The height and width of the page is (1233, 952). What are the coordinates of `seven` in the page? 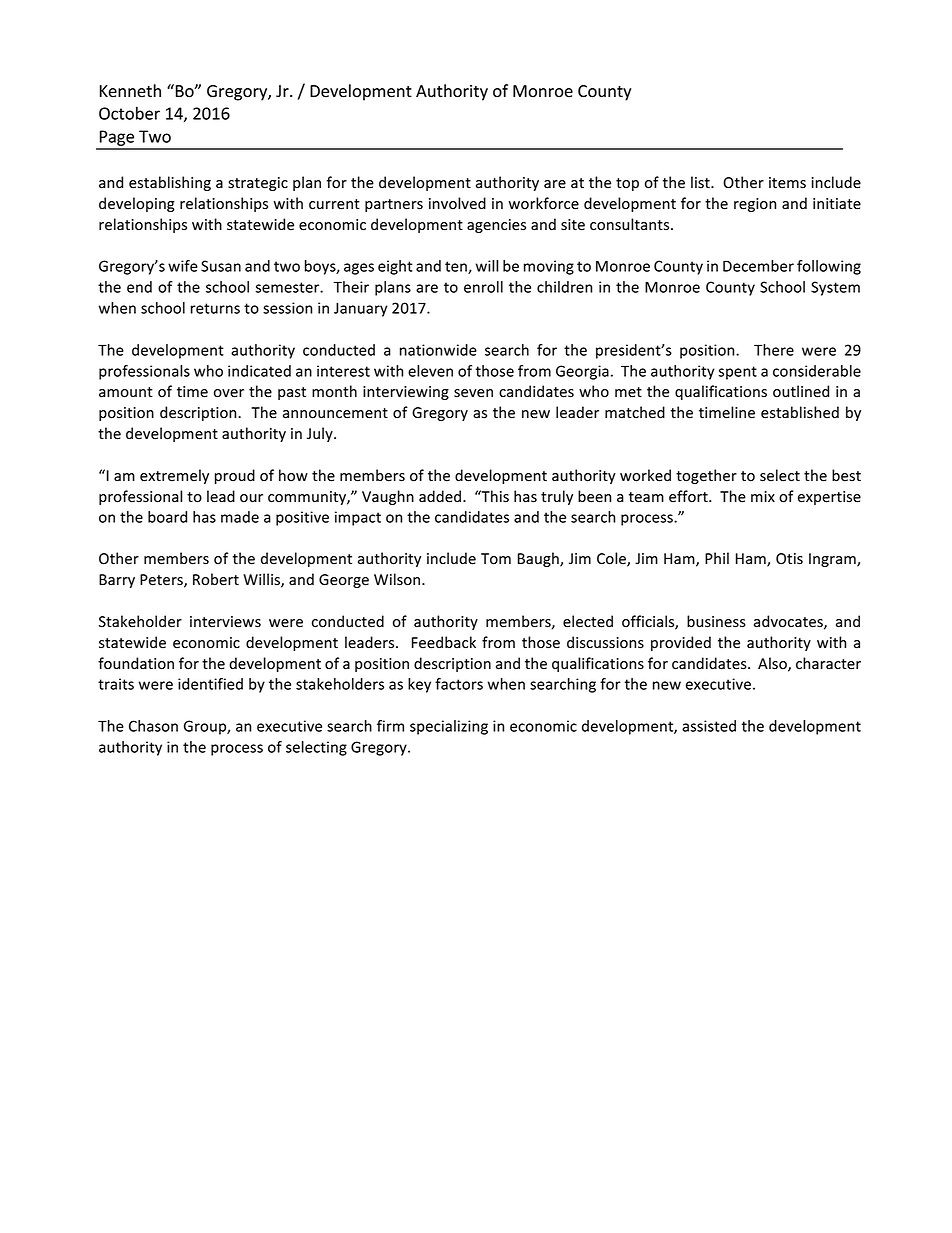 It's located at (473, 393).
